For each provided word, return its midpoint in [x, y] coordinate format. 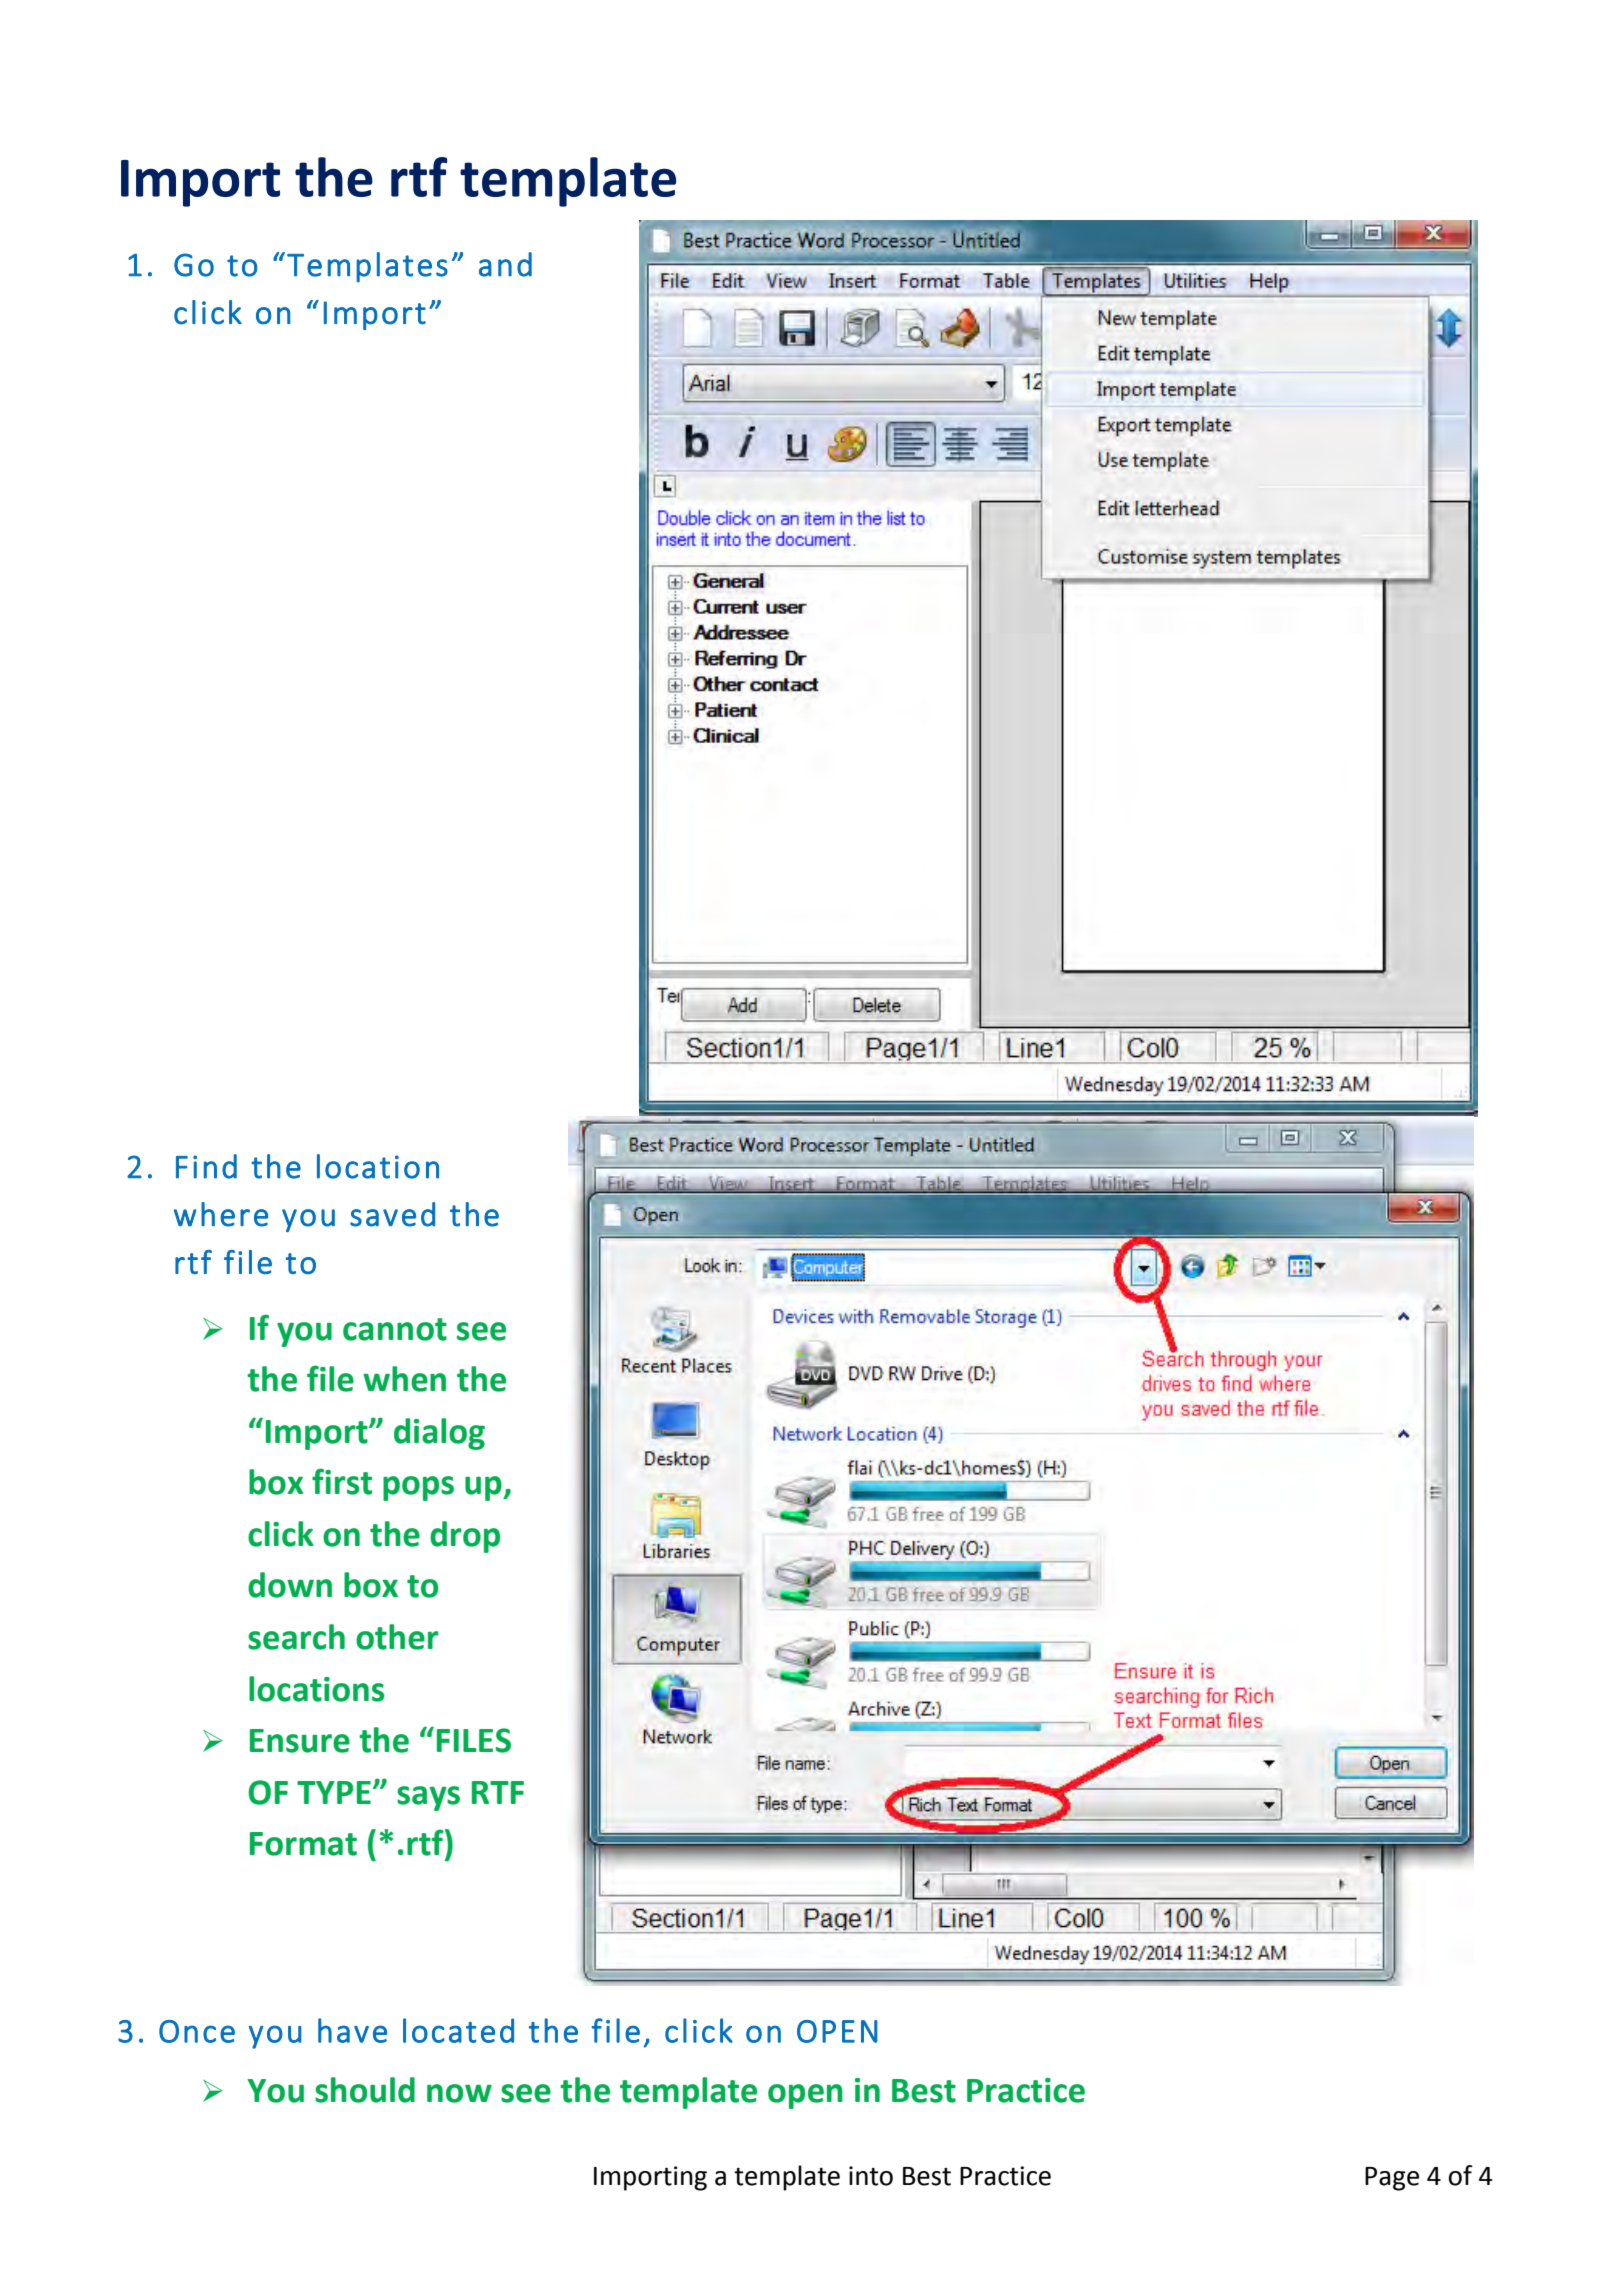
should [365, 2090]
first [342, 1481]
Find [206, 1166]
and [505, 264]
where [221, 1214]
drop [465, 1537]
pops [418, 1488]
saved [392, 1214]
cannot [395, 1329]
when [404, 1379]
